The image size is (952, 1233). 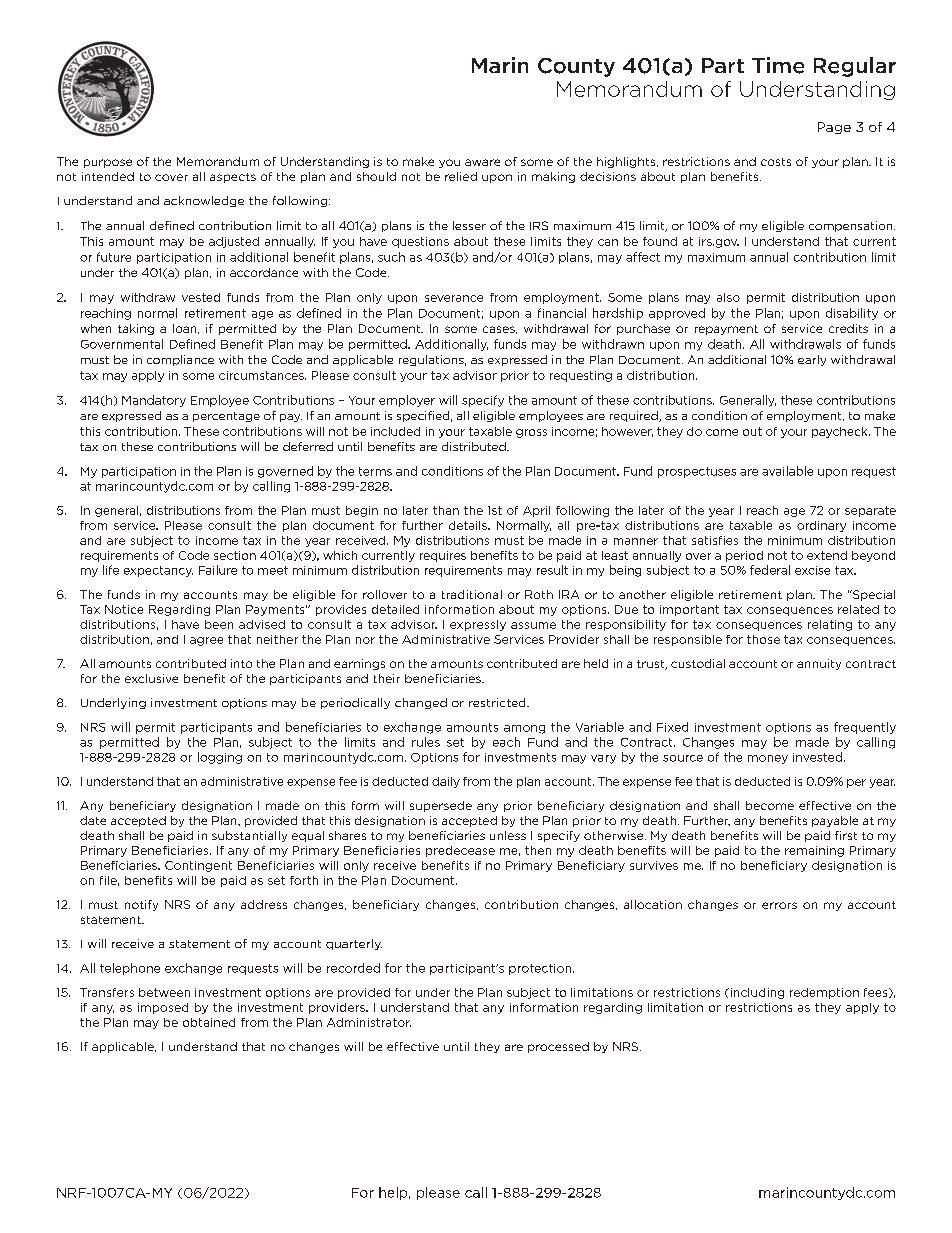 I want to click on aware, so click(x=482, y=162).
